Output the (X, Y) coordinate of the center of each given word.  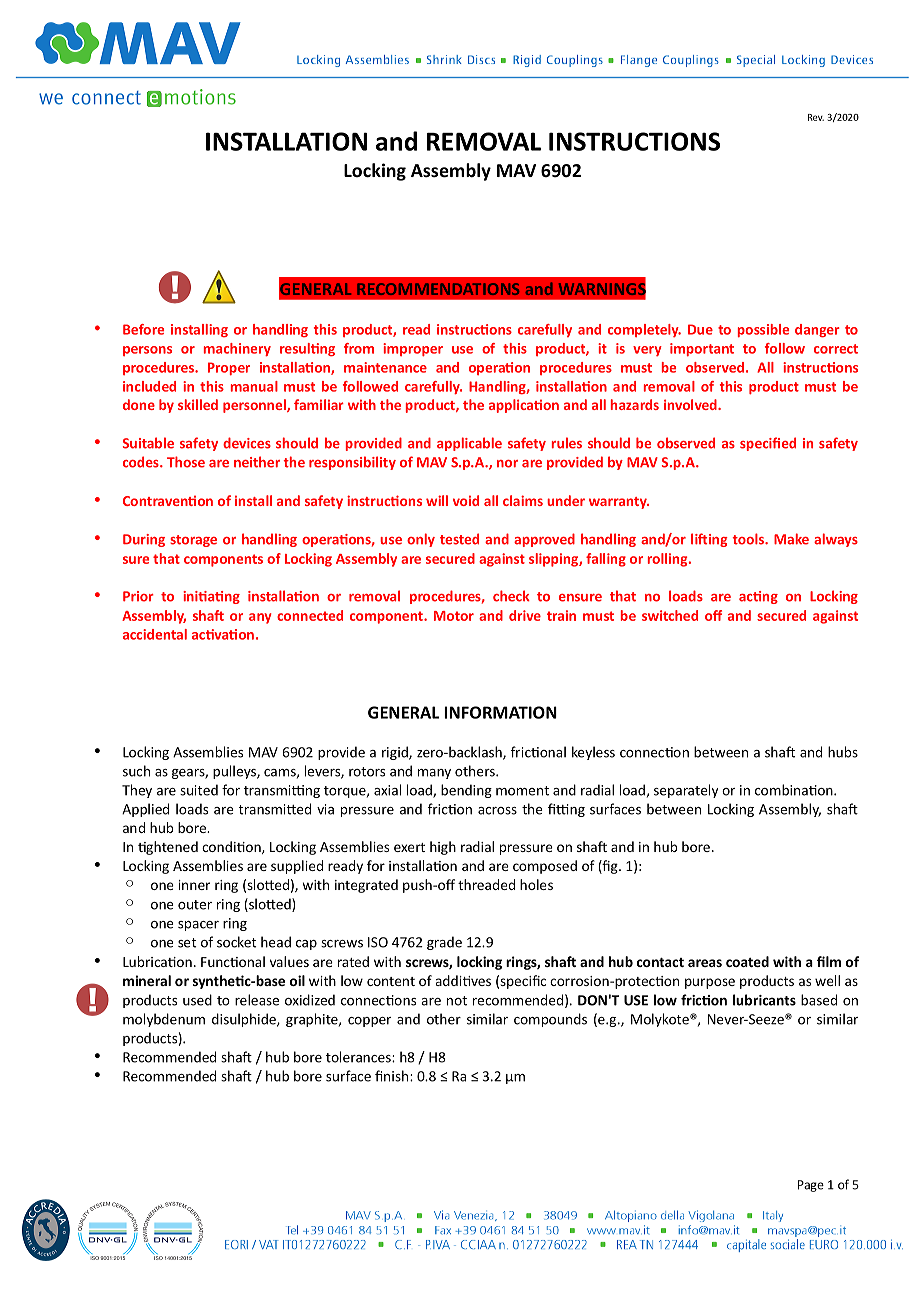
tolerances (359, 1057)
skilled (198, 404)
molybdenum (164, 1020)
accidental (155, 634)
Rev (816, 117)
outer (195, 905)
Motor (454, 616)
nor (507, 464)
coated (747, 961)
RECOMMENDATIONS (438, 289)
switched (670, 615)
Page (811, 1186)
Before (143, 329)
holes (536, 884)
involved (691, 404)
